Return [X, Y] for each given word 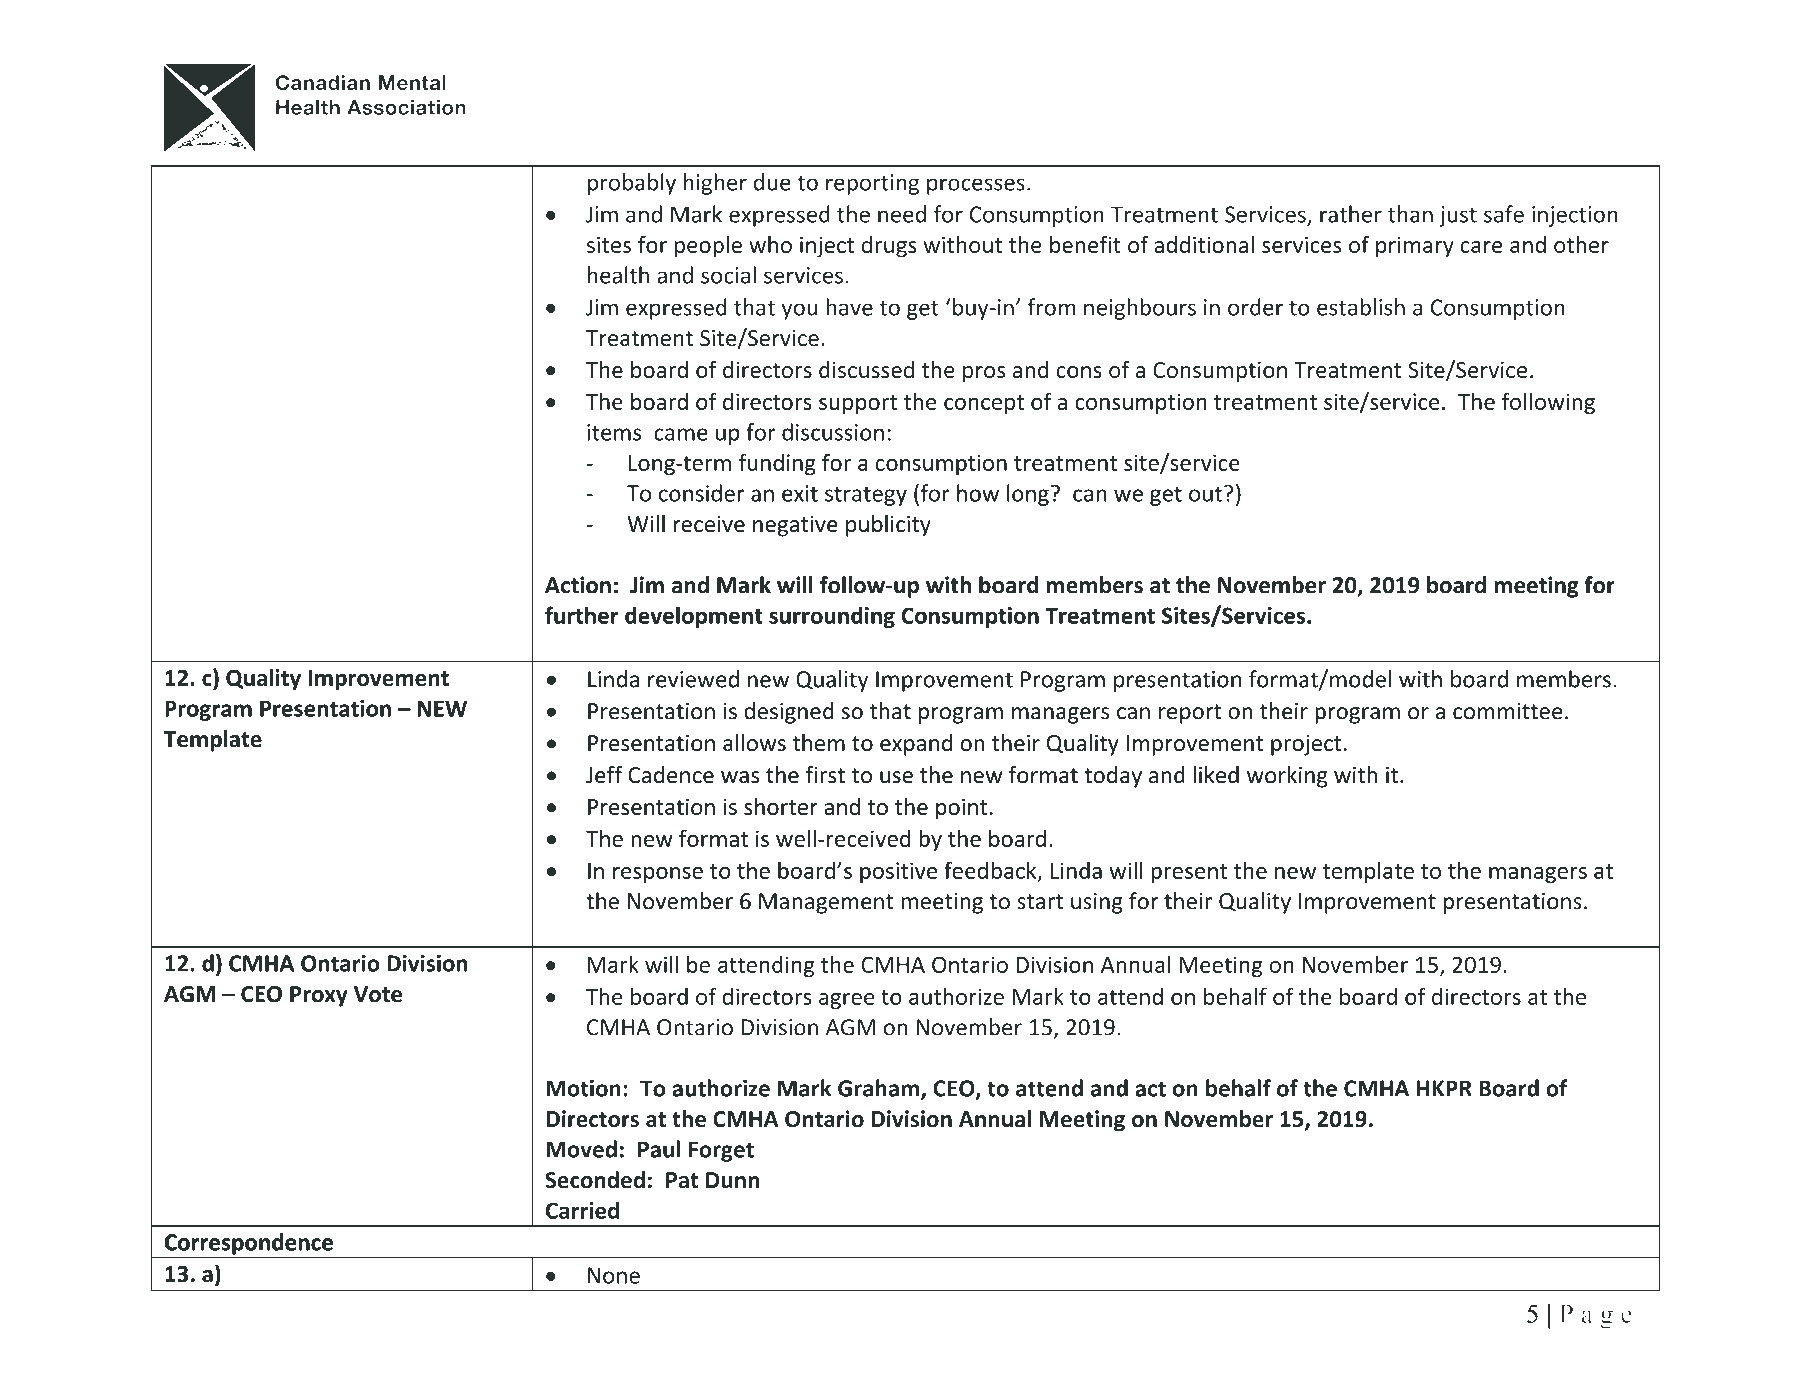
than [1410, 214]
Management [826, 903]
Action [578, 585]
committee [1508, 711]
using [1097, 903]
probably [632, 184]
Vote [378, 994]
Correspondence [249, 1244]
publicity [888, 526]
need [902, 214]
